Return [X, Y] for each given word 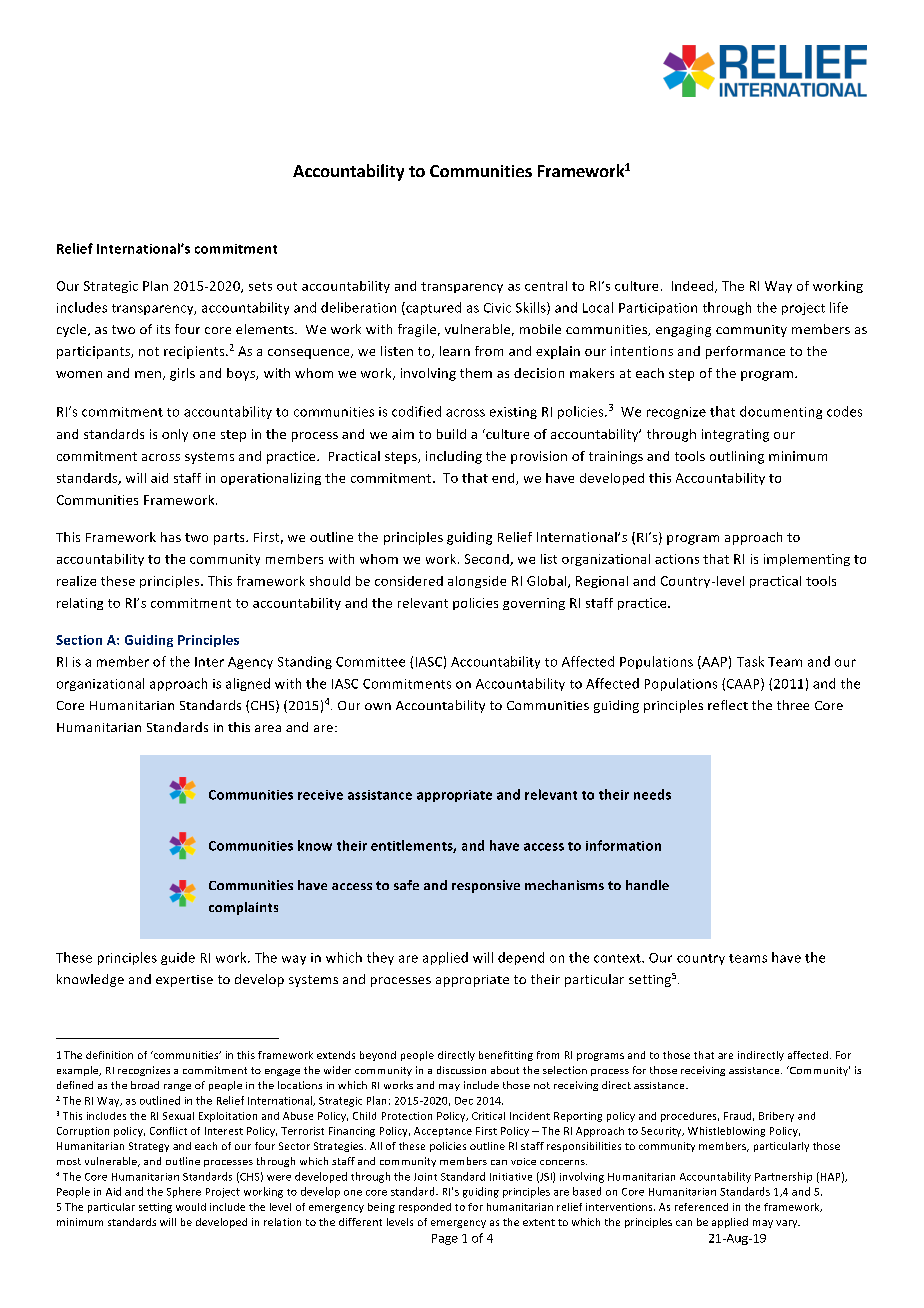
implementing [807, 560]
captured [432, 308]
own [378, 706]
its [163, 329]
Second [488, 560]
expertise [184, 981]
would [191, 1207]
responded [425, 1208]
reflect [728, 705]
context [618, 958]
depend [521, 958]
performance [745, 352]
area [268, 728]
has [171, 537]
